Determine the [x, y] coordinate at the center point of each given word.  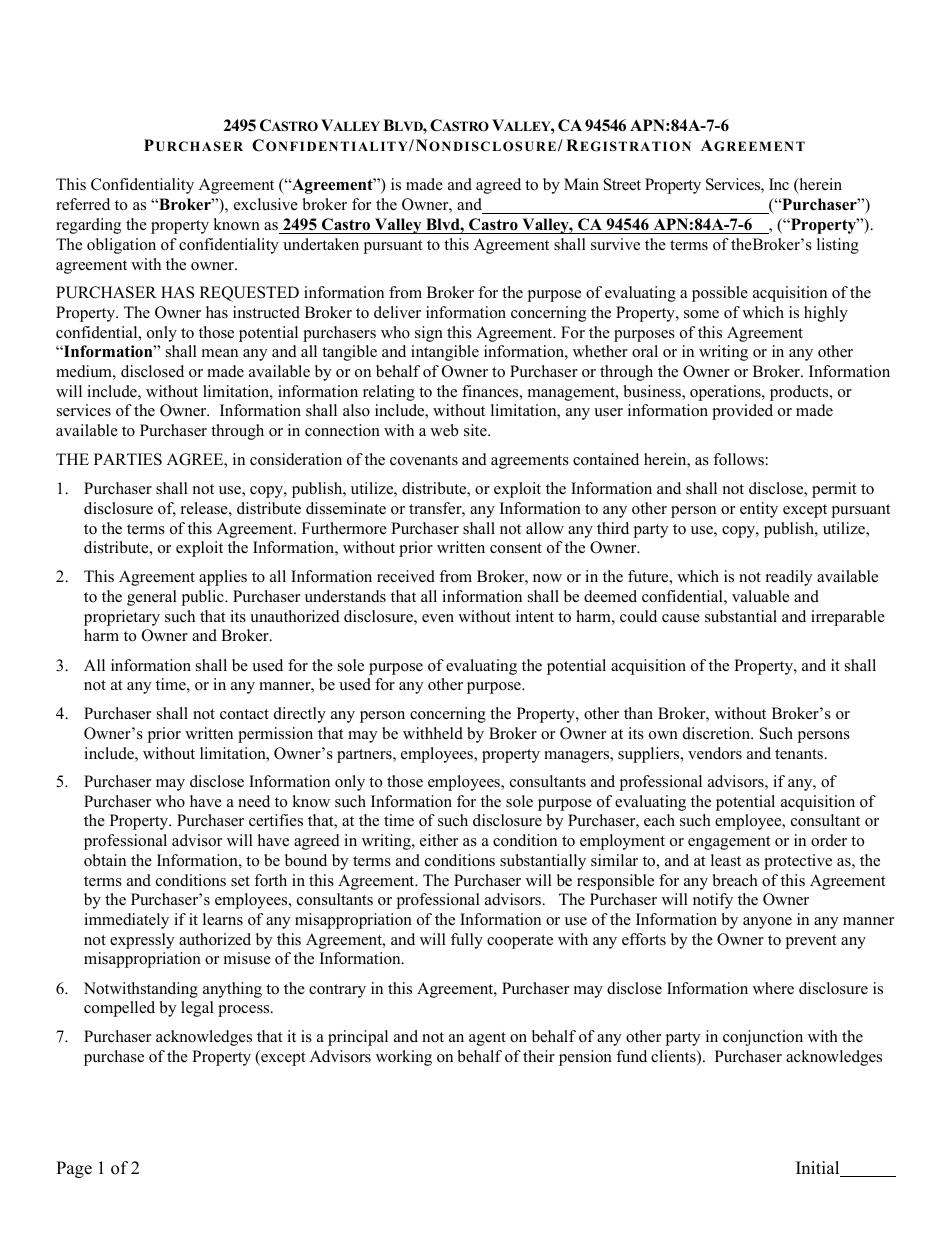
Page [74, 1169]
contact [244, 714]
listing [838, 246]
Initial [819, 1169]
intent [535, 616]
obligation [121, 246]
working [404, 1058]
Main [581, 184]
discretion [718, 733]
